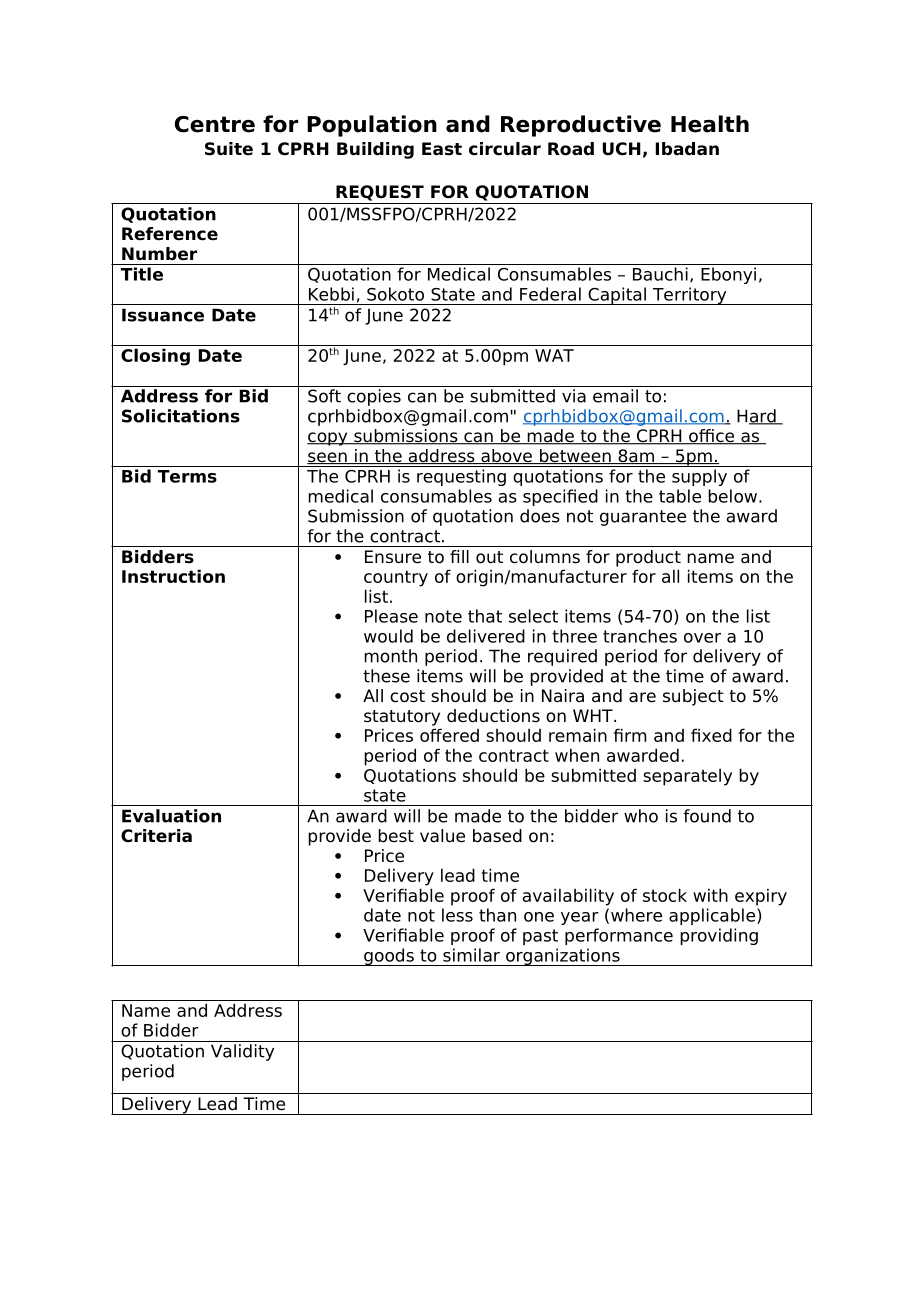 The width and height of the screenshot is (924, 1308). Describe the element at coordinates (173, 576) in the screenshot. I see `Instruction` at that location.
